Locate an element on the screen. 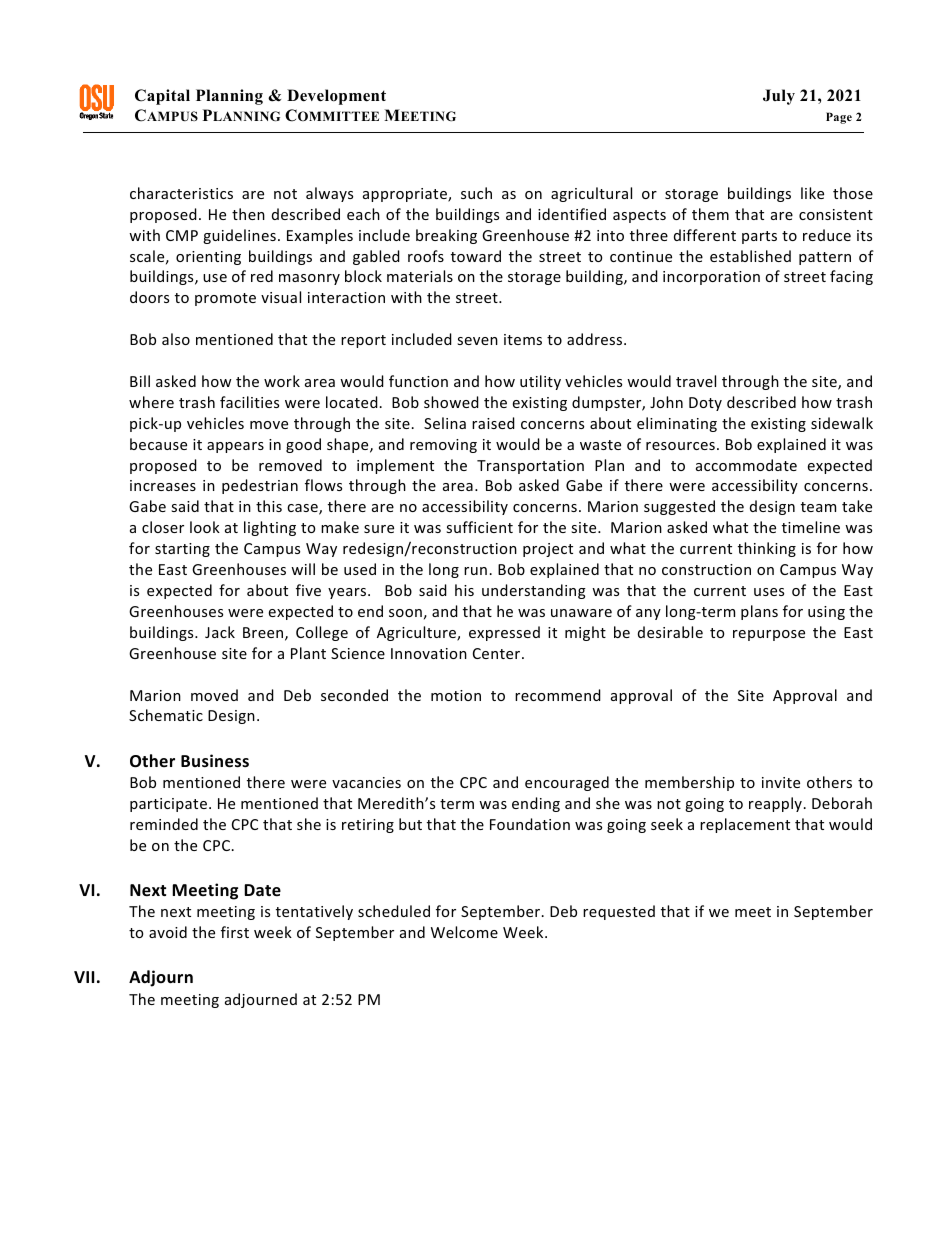 The height and width of the screenshot is (1233, 952). motion is located at coordinates (456, 695).
